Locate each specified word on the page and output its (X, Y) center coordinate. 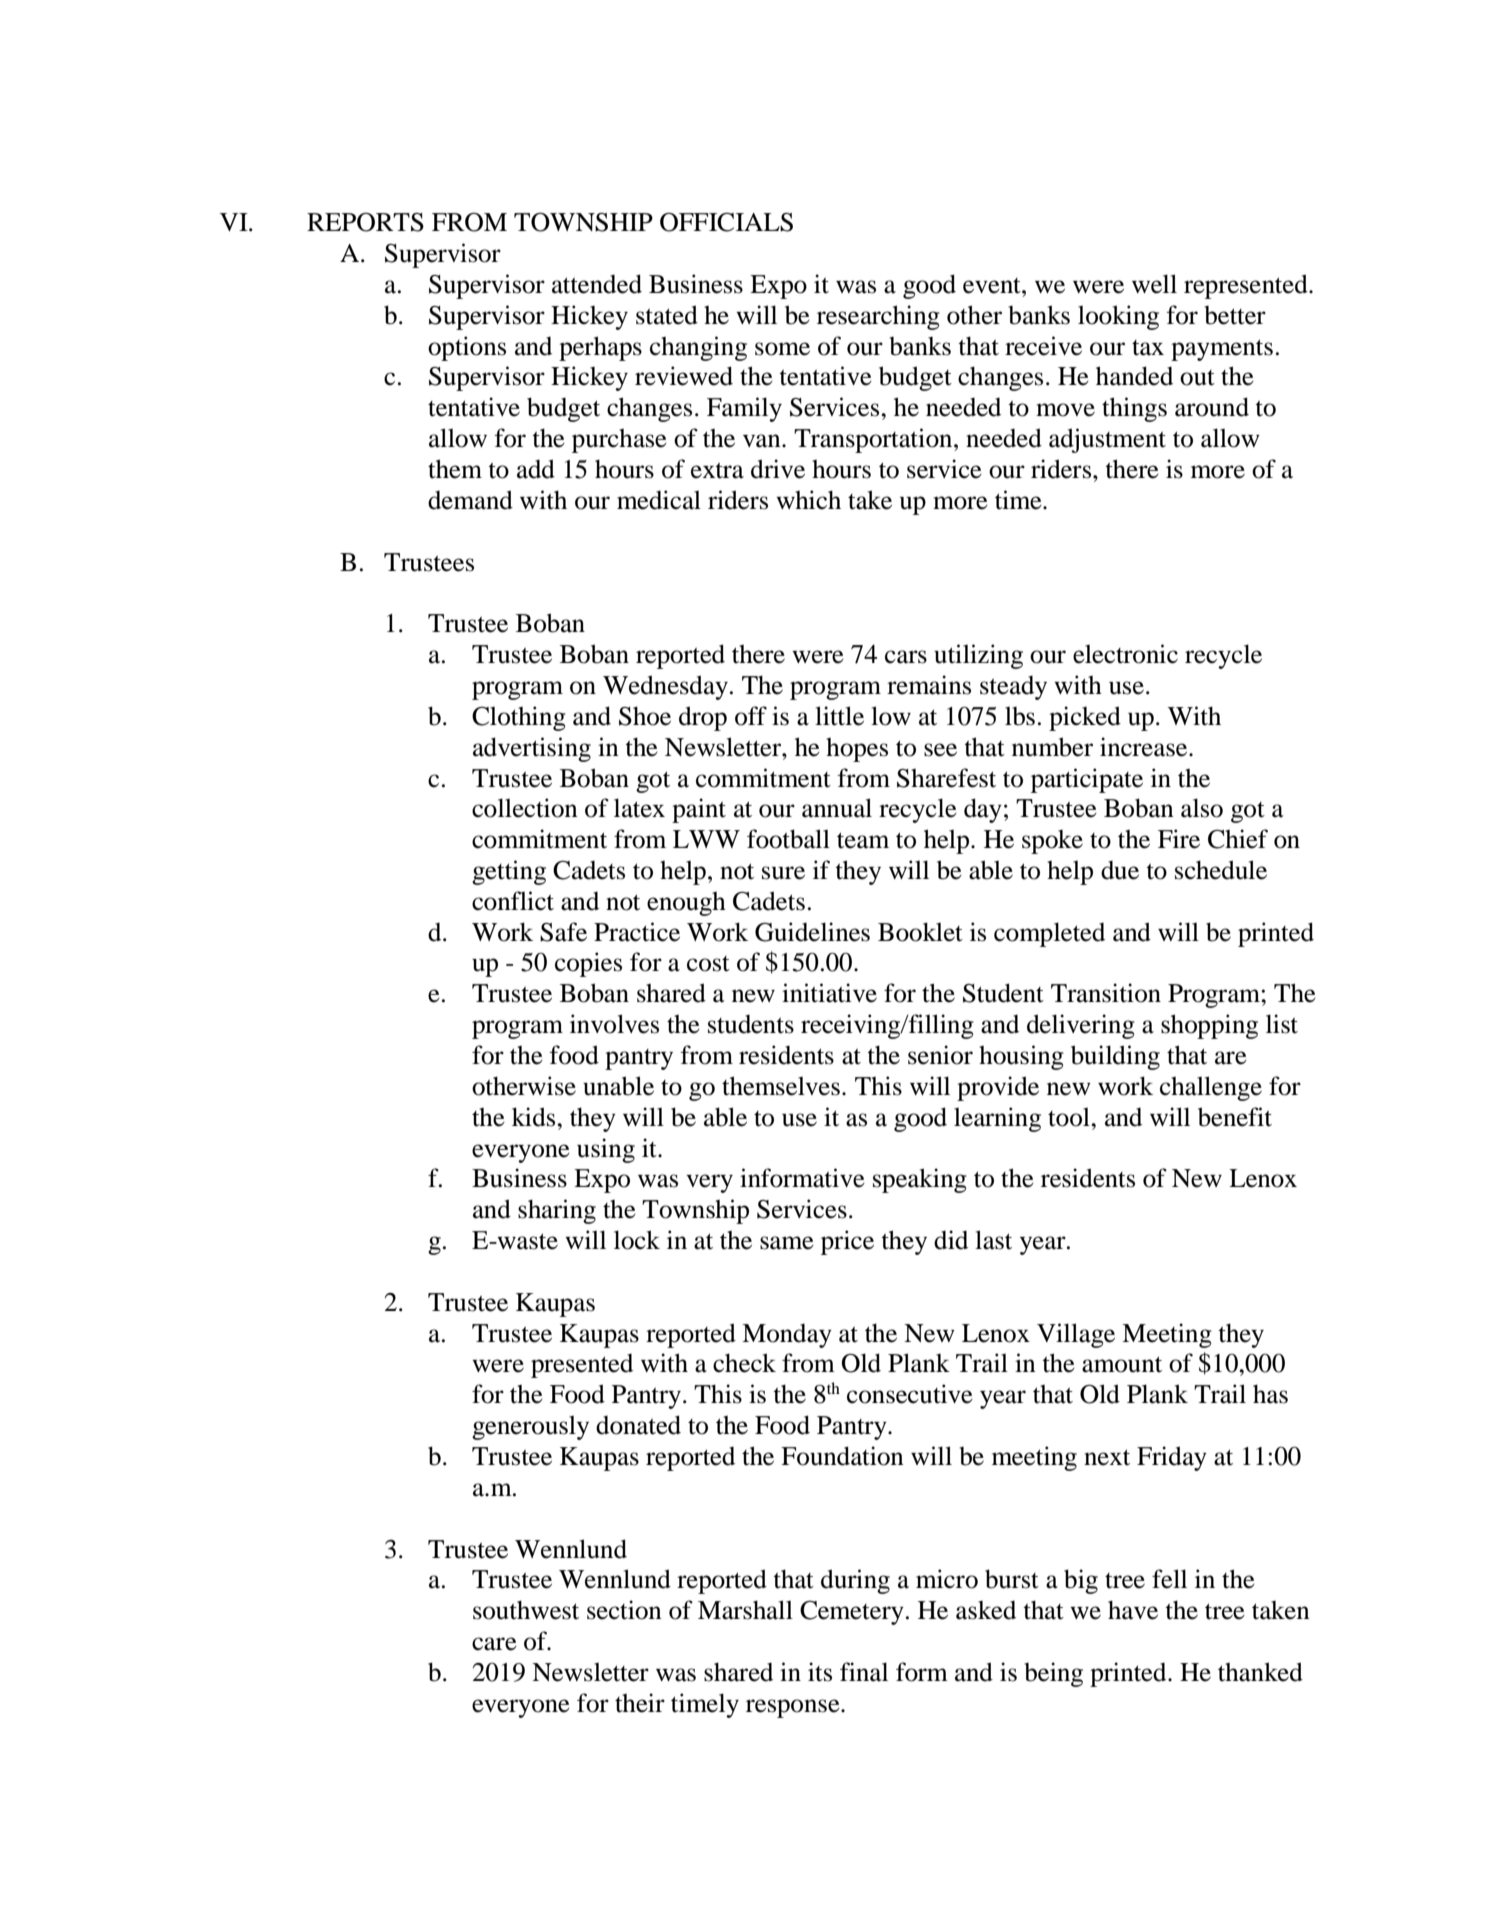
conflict (513, 901)
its (820, 1672)
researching (878, 317)
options (467, 348)
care (494, 1644)
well (1154, 284)
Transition (1106, 993)
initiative (829, 993)
